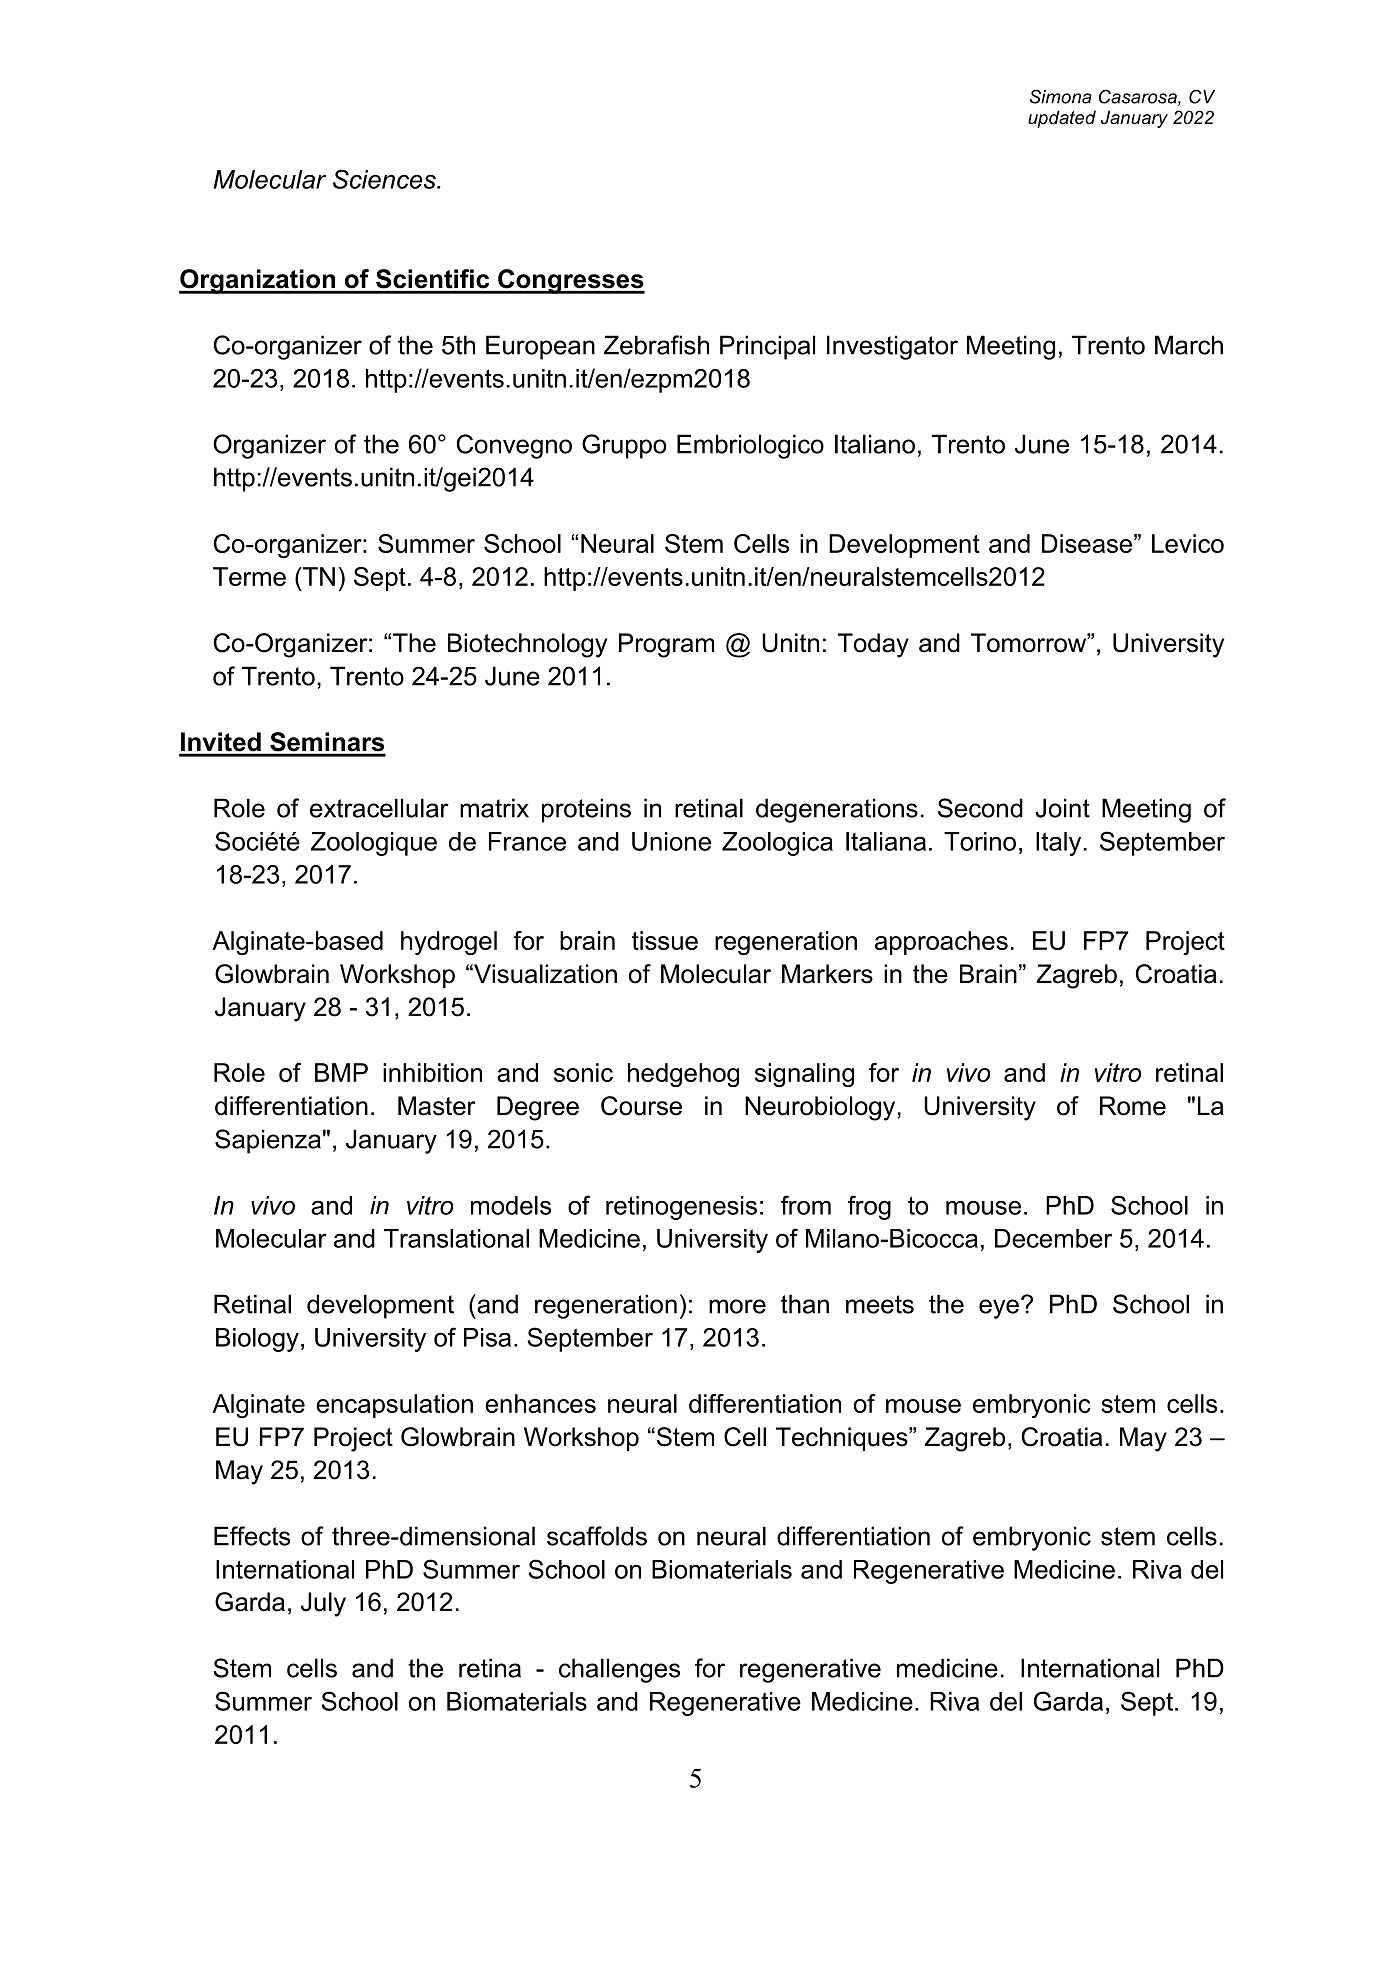  I want to click on Italy, so click(1058, 844).
